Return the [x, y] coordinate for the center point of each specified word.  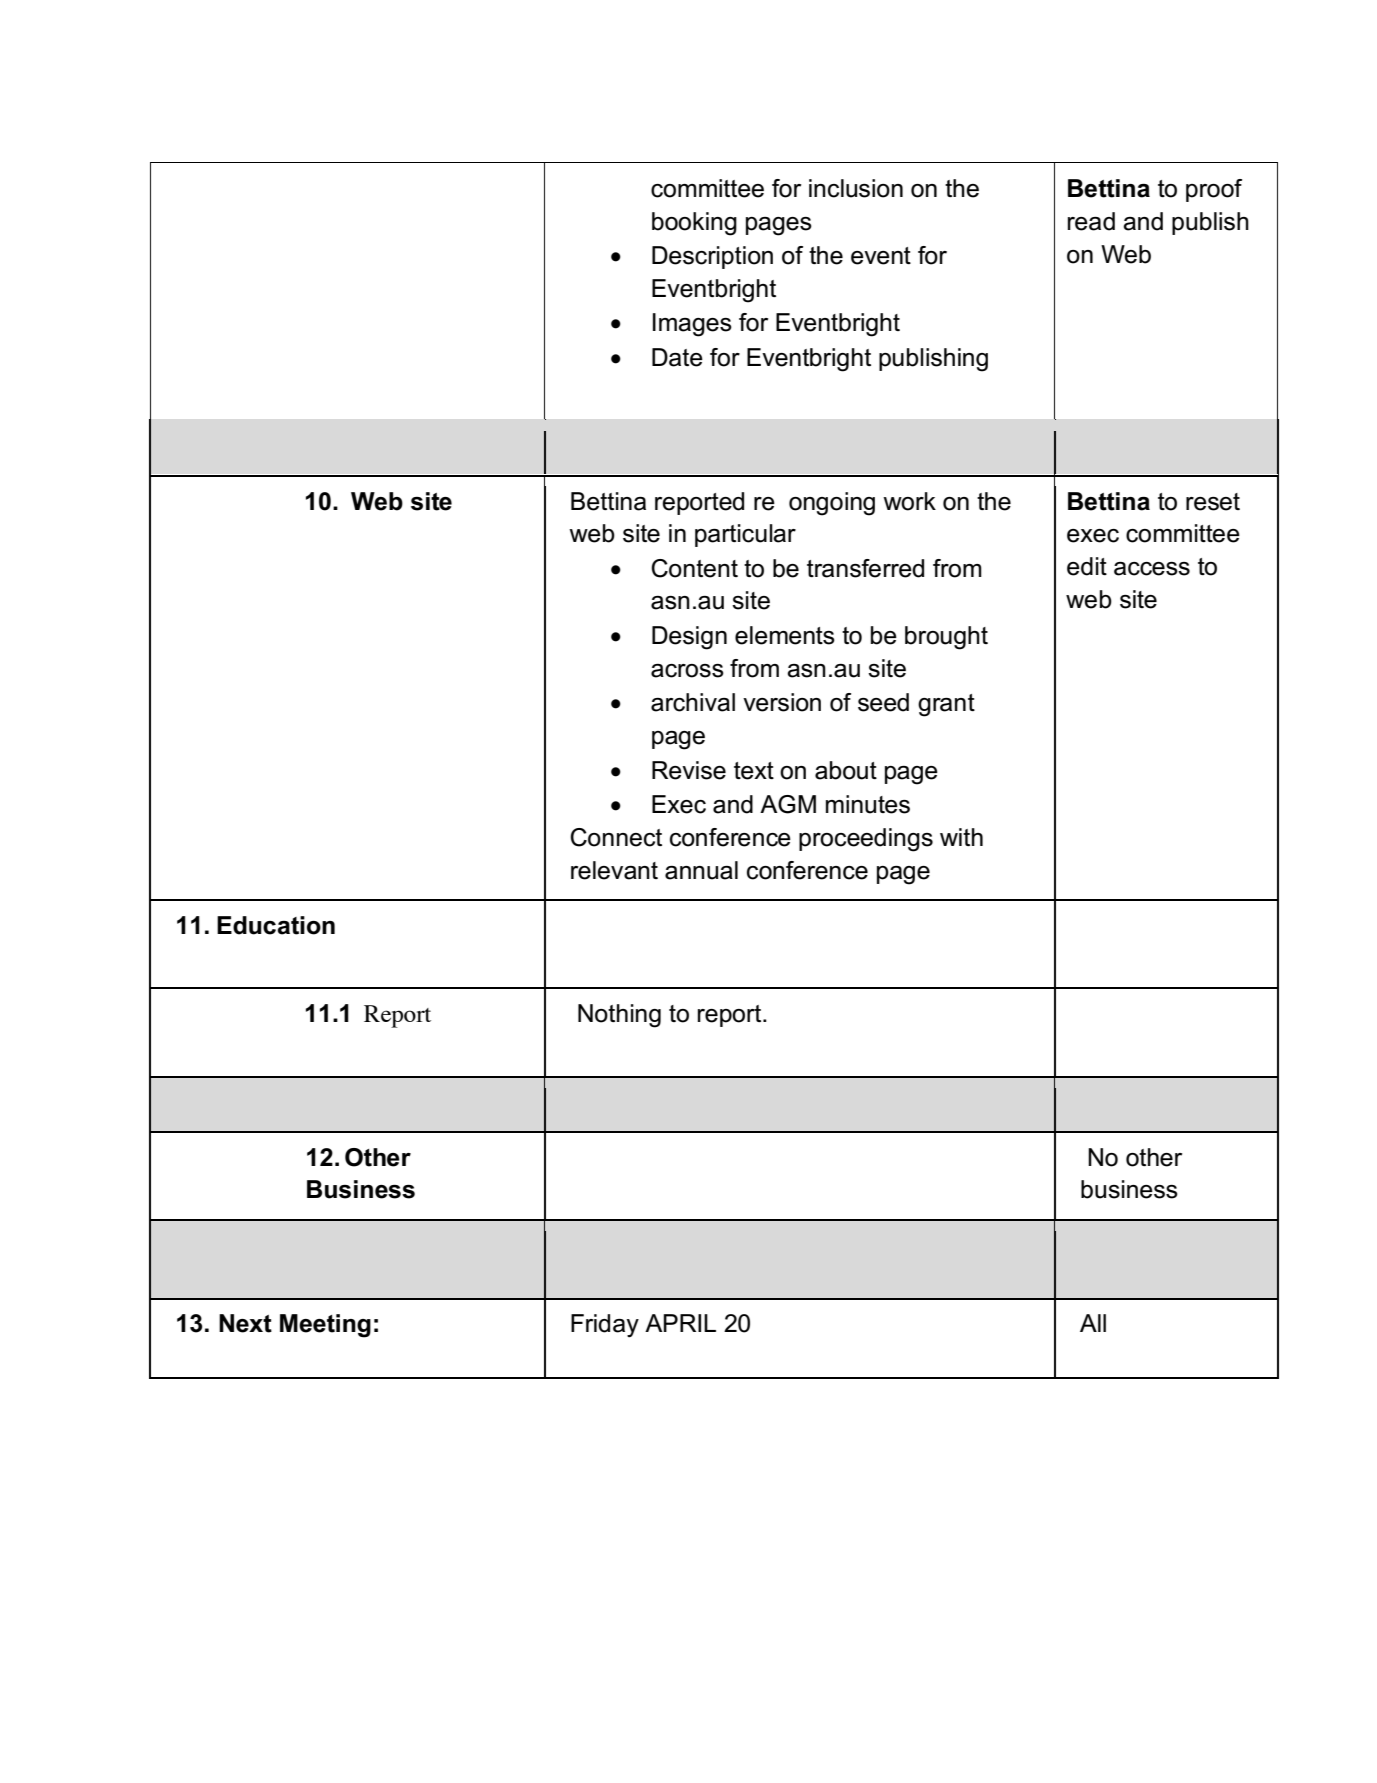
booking [694, 224]
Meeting [325, 1326]
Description [712, 257]
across [687, 671]
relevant [614, 870]
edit [1087, 566]
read [1091, 221]
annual [701, 870]
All [1093, 1323]
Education [276, 925]
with [961, 837]
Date [677, 357]
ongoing [832, 504]
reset [1213, 502]
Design [689, 638]
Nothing [619, 1016]
